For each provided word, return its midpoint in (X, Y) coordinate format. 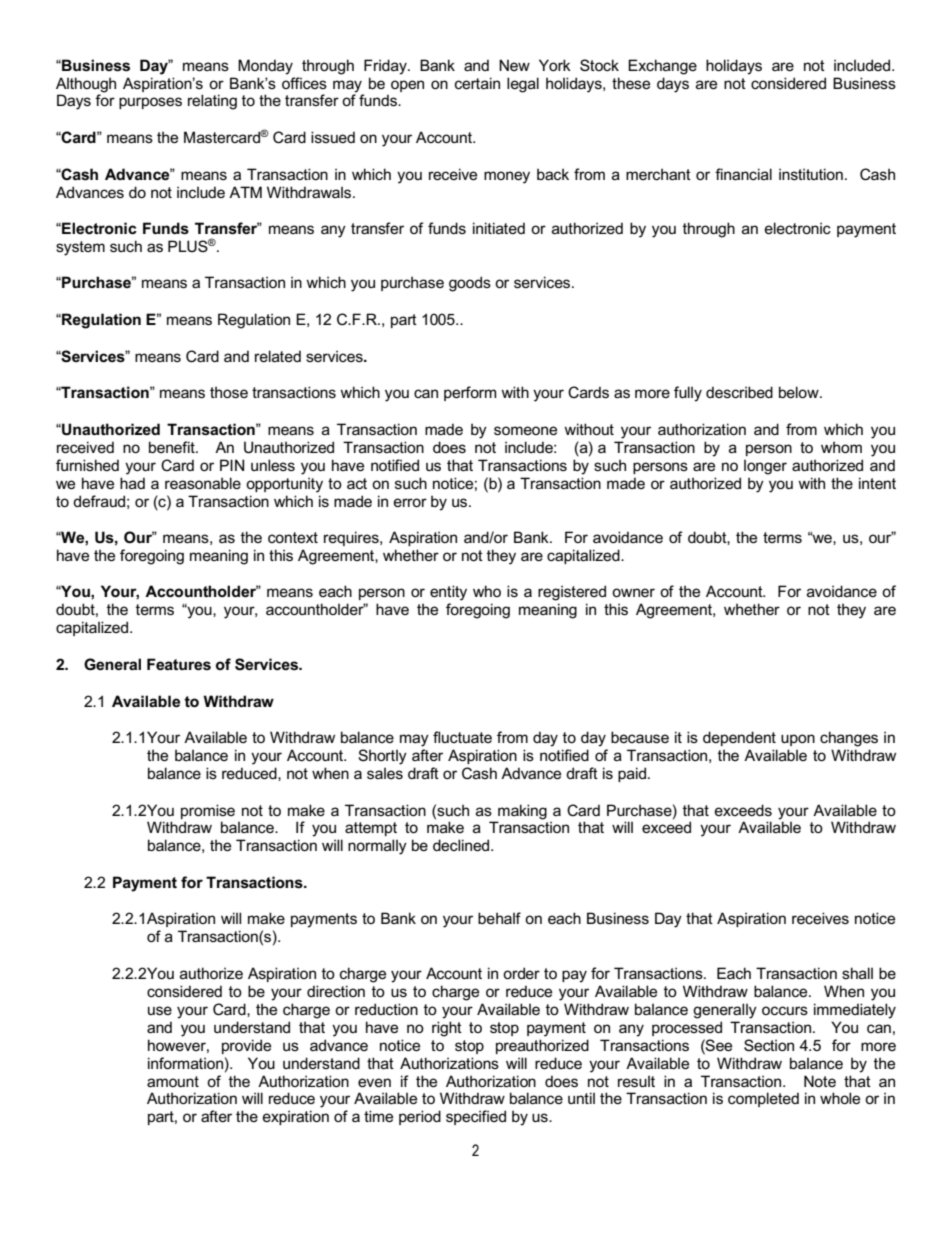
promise (208, 811)
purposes (150, 103)
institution (811, 174)
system (80, 248)
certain (477, 83)
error (410, 502)
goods (470, 284)
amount (173, 1081)
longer (765, 467)
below (800, 392)
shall (857, 973)
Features (179, 664)
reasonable (203, 483)
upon (798, 740)
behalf (499, 918)
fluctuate (462, 737)
